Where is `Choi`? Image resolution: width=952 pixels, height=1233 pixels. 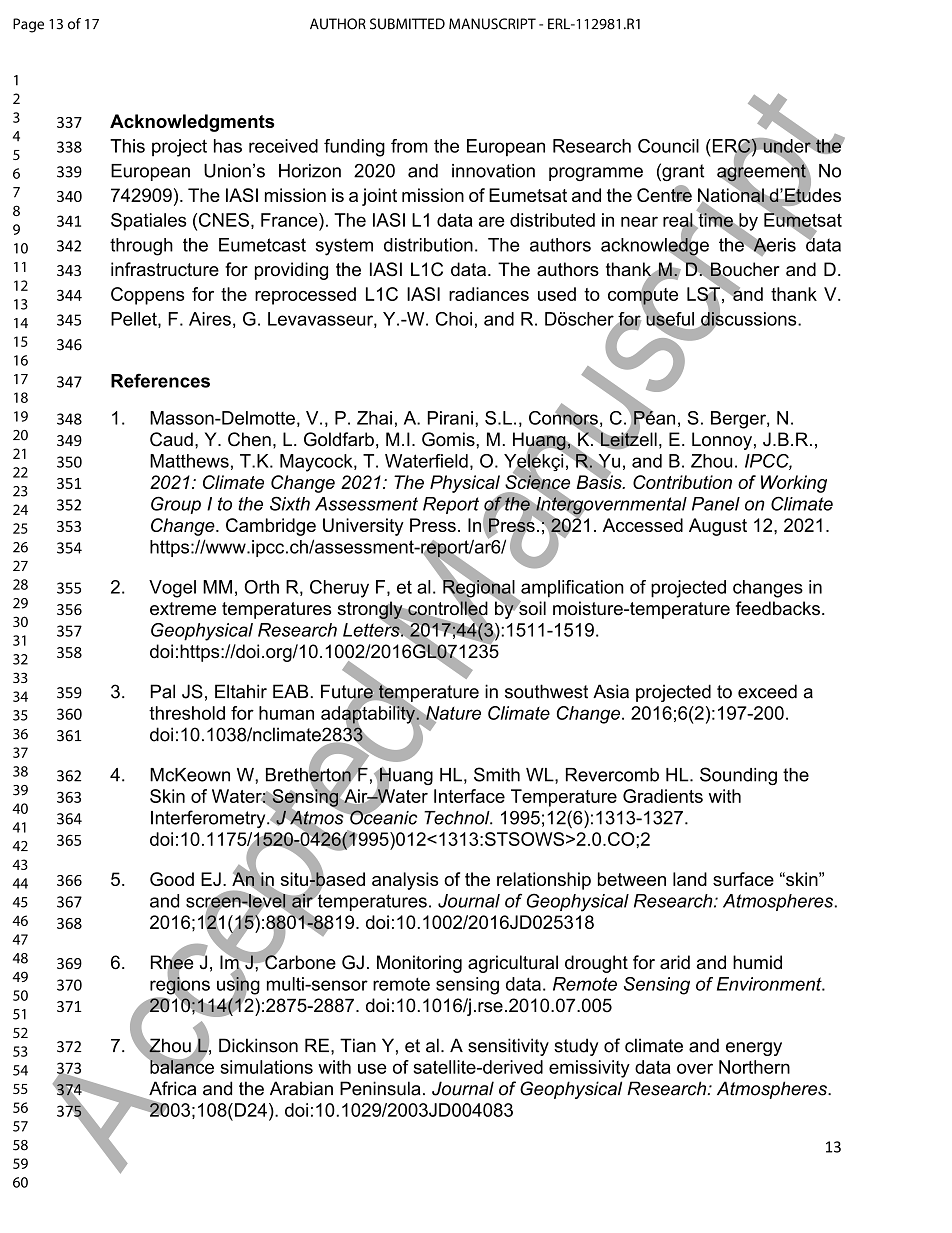 Choi is located at coordinates (454, 319).
